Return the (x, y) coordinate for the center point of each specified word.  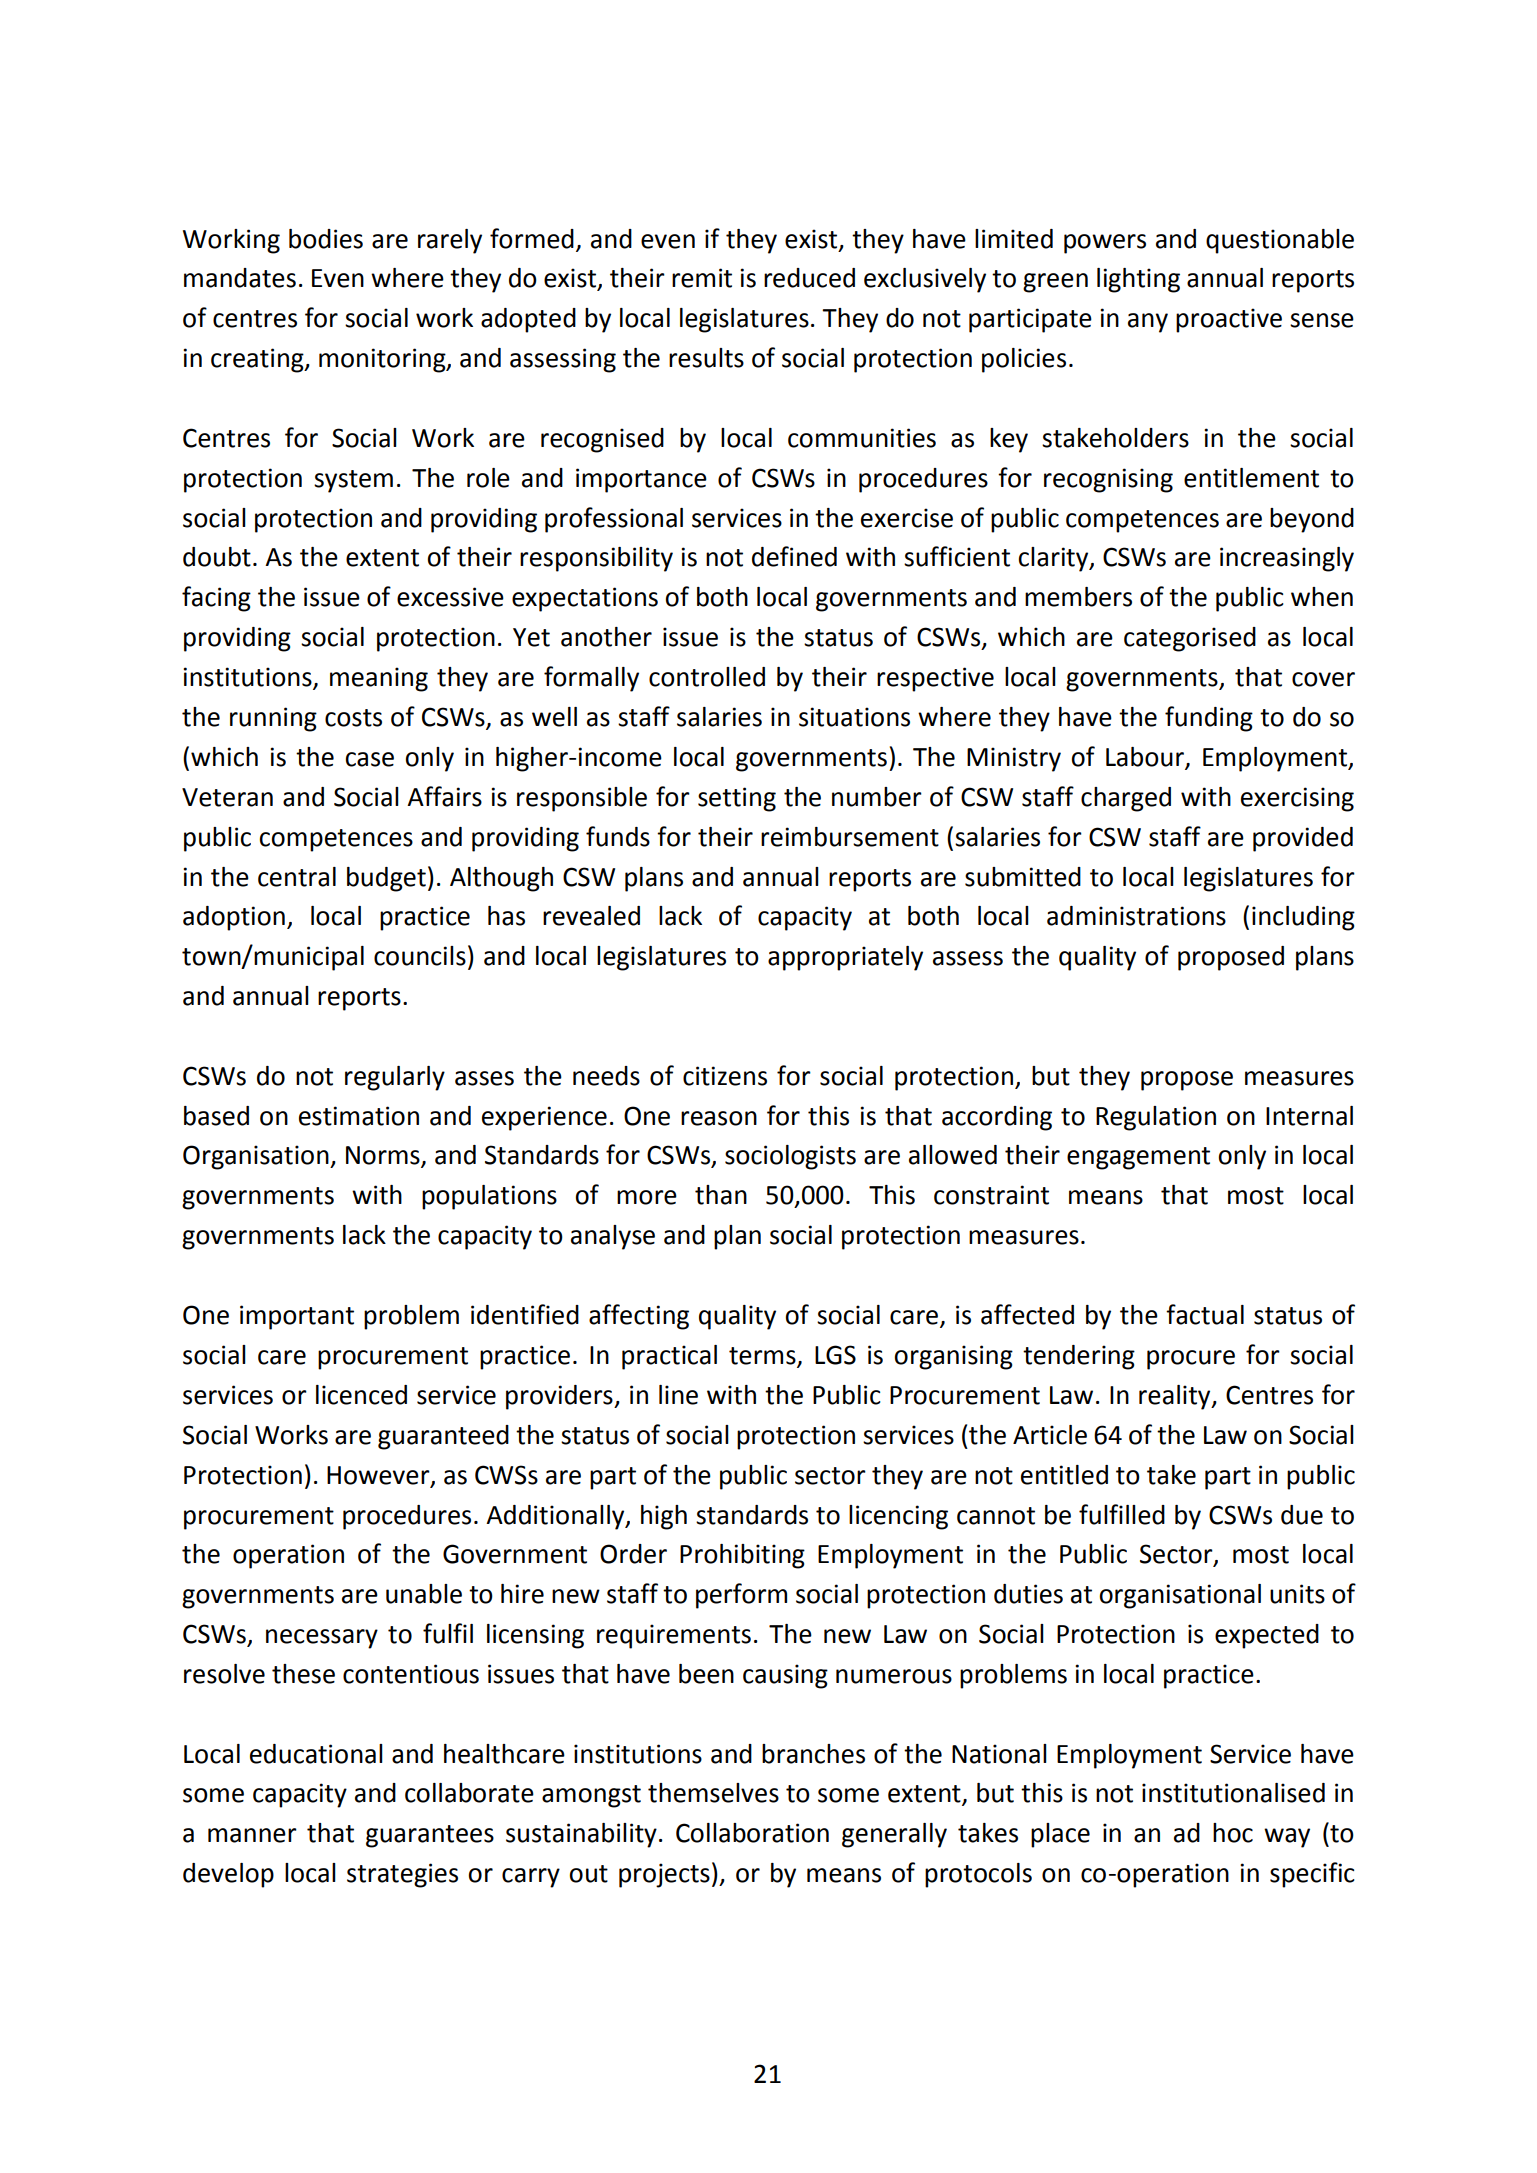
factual (1205, 1314)
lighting (1138, 280)
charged (1126, 799)
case (369, 759)
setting (737, 799)
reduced (809, 278)
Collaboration (752, 1833)
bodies (326, 239)
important (297, 1317)
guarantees (430, 1836)
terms (763, 1357)
